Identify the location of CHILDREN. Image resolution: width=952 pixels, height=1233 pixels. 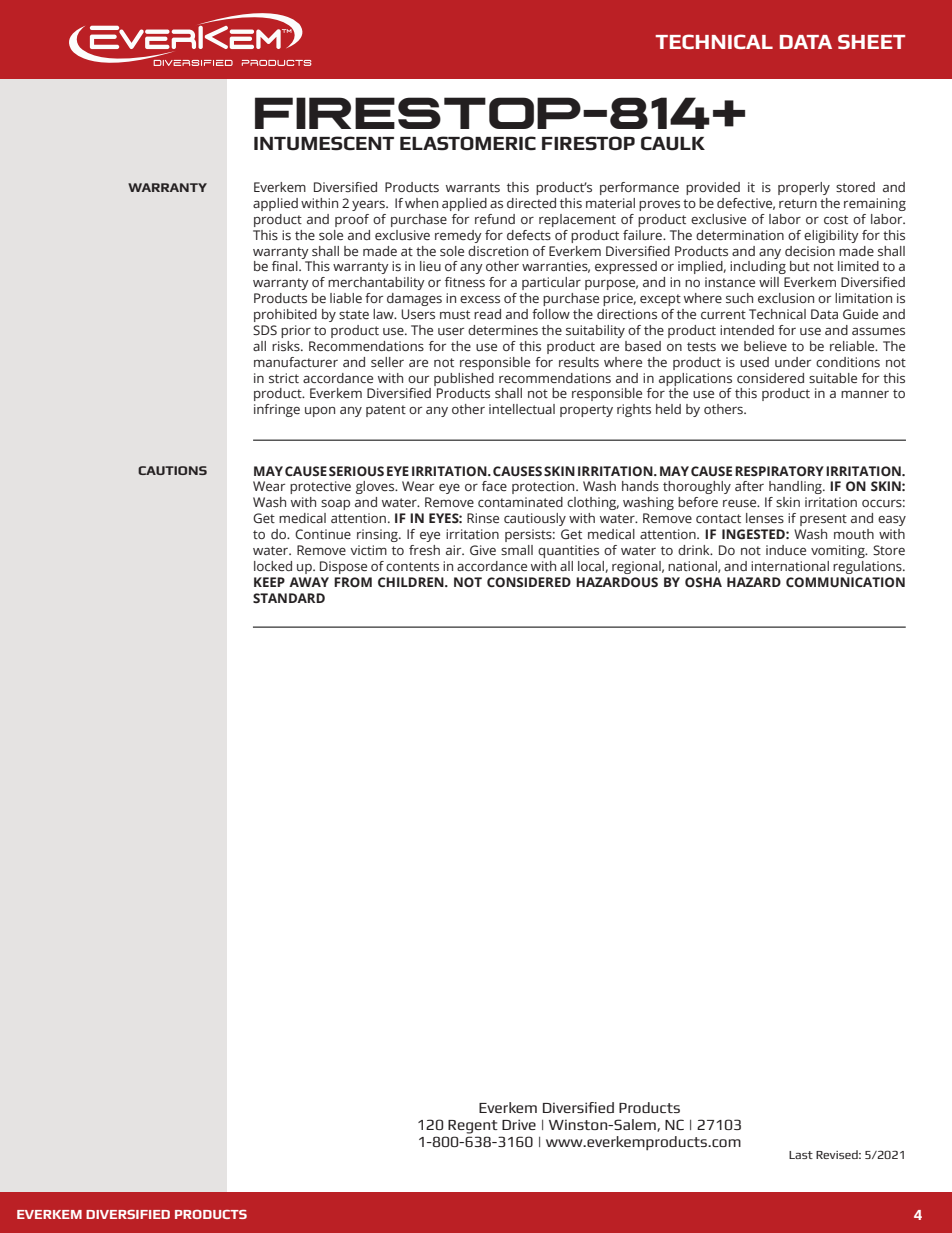
(412, 582).
